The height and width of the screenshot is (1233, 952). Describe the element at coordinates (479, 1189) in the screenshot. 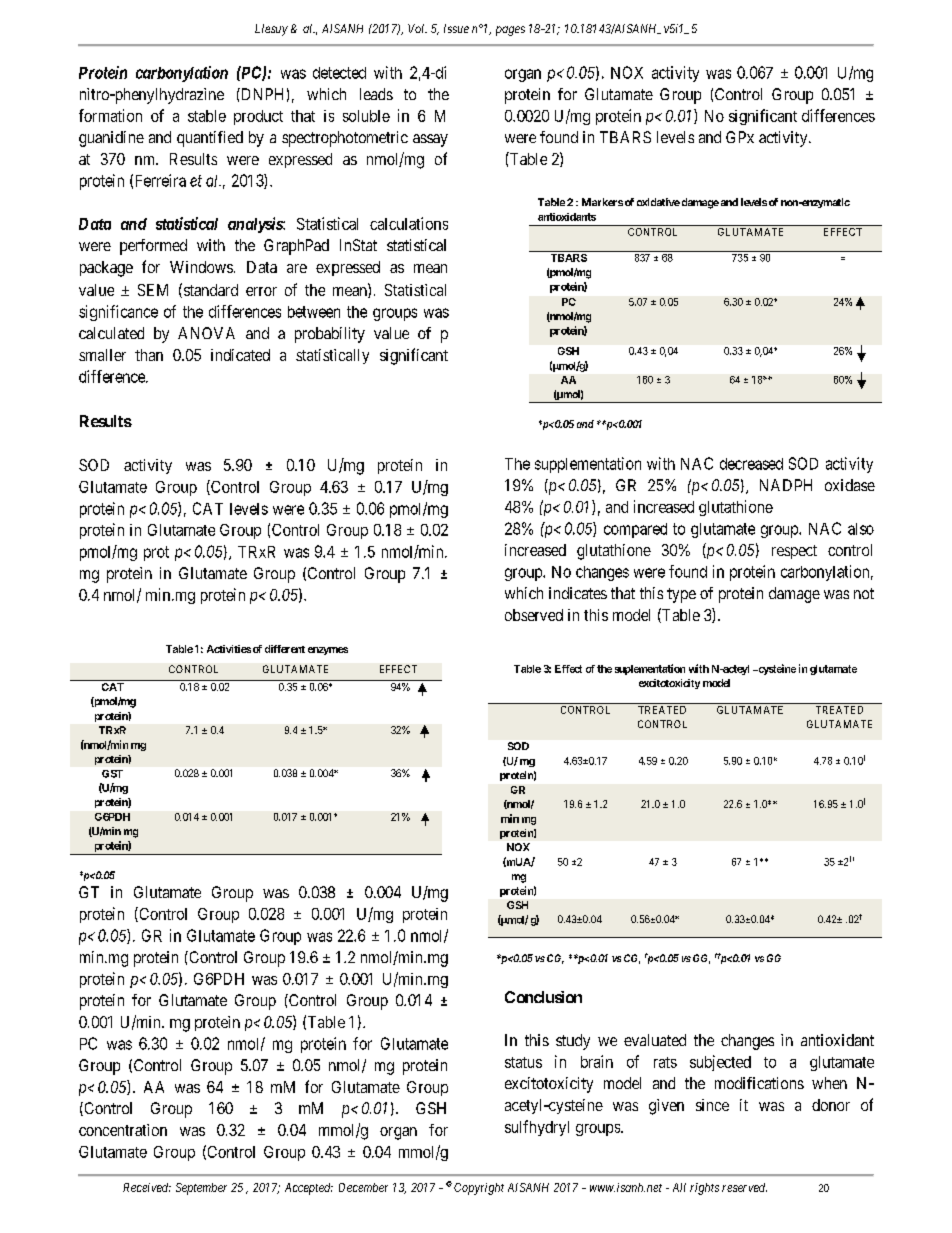

I see `Copyright` at that location.
